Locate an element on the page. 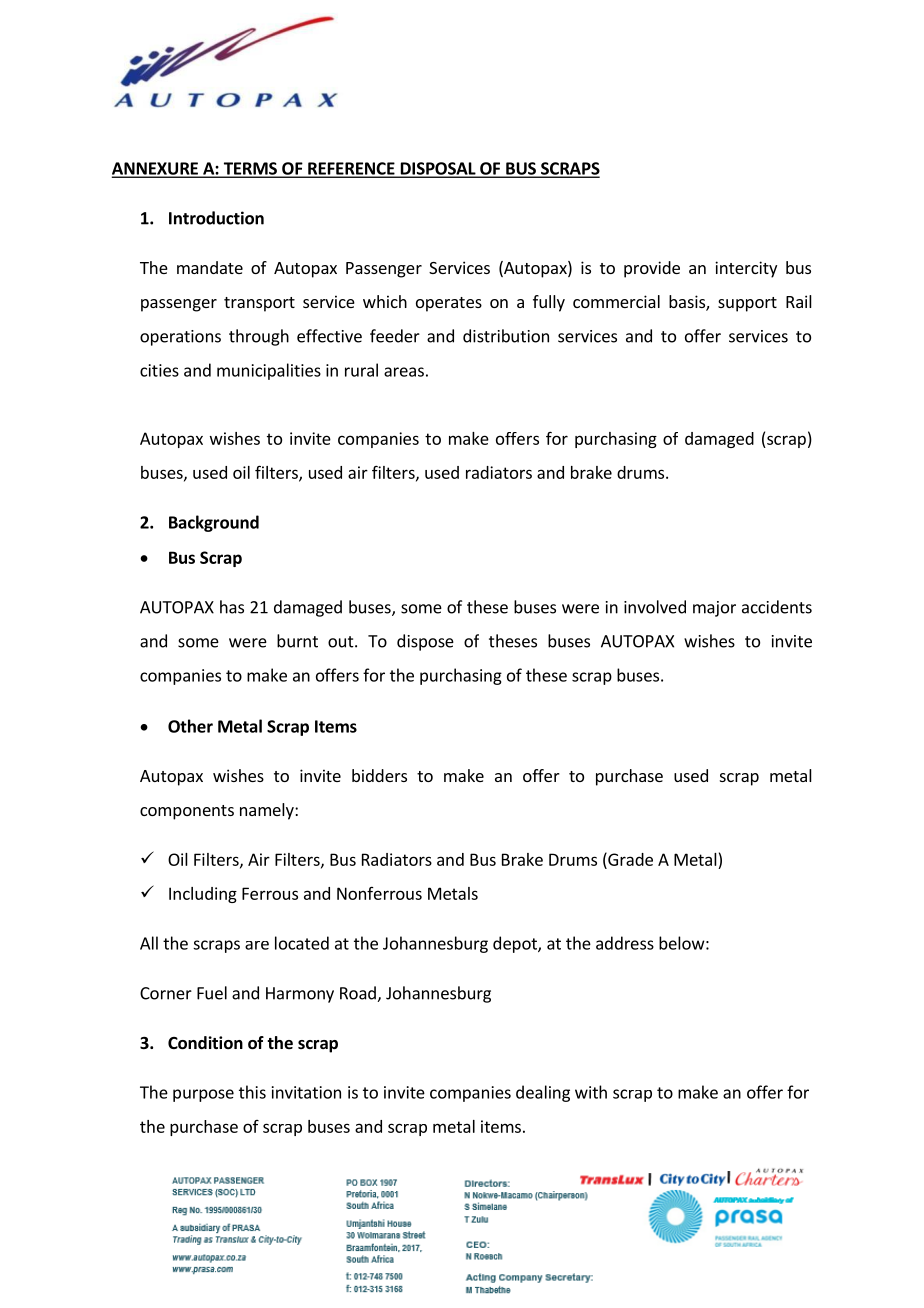 This image has width=924, height=1308. Condition is located at coordinates (205, 1043).
